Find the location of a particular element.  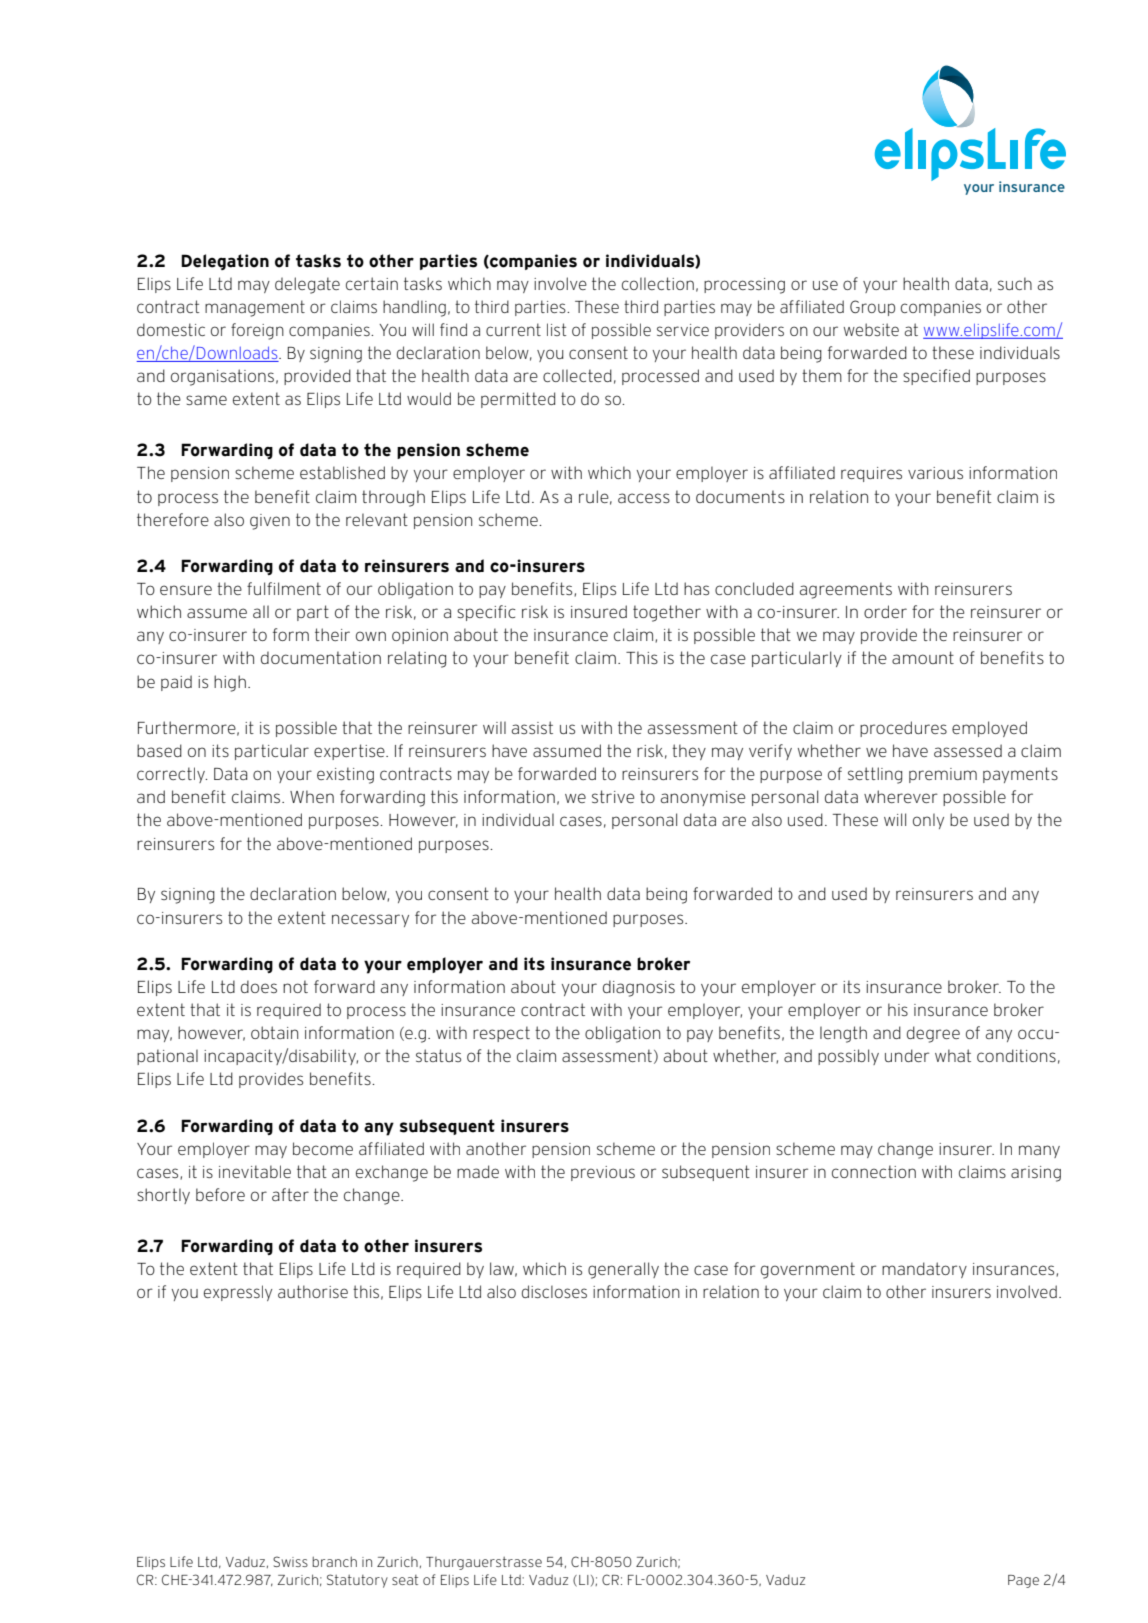

Group is located at coordinates (872, 308).
